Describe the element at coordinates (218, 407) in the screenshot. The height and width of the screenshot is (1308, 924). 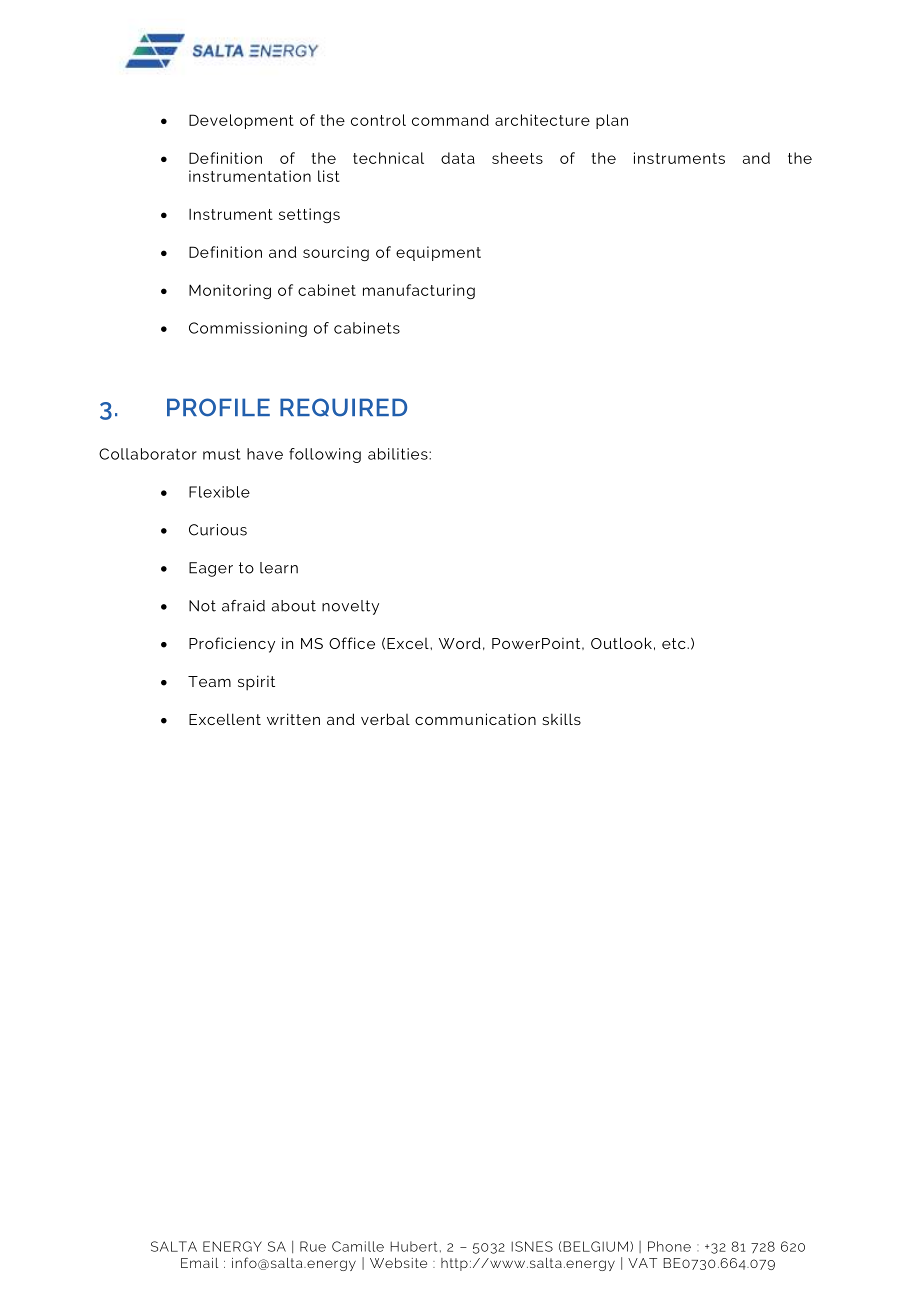
I see `PROFILE` at that location.
